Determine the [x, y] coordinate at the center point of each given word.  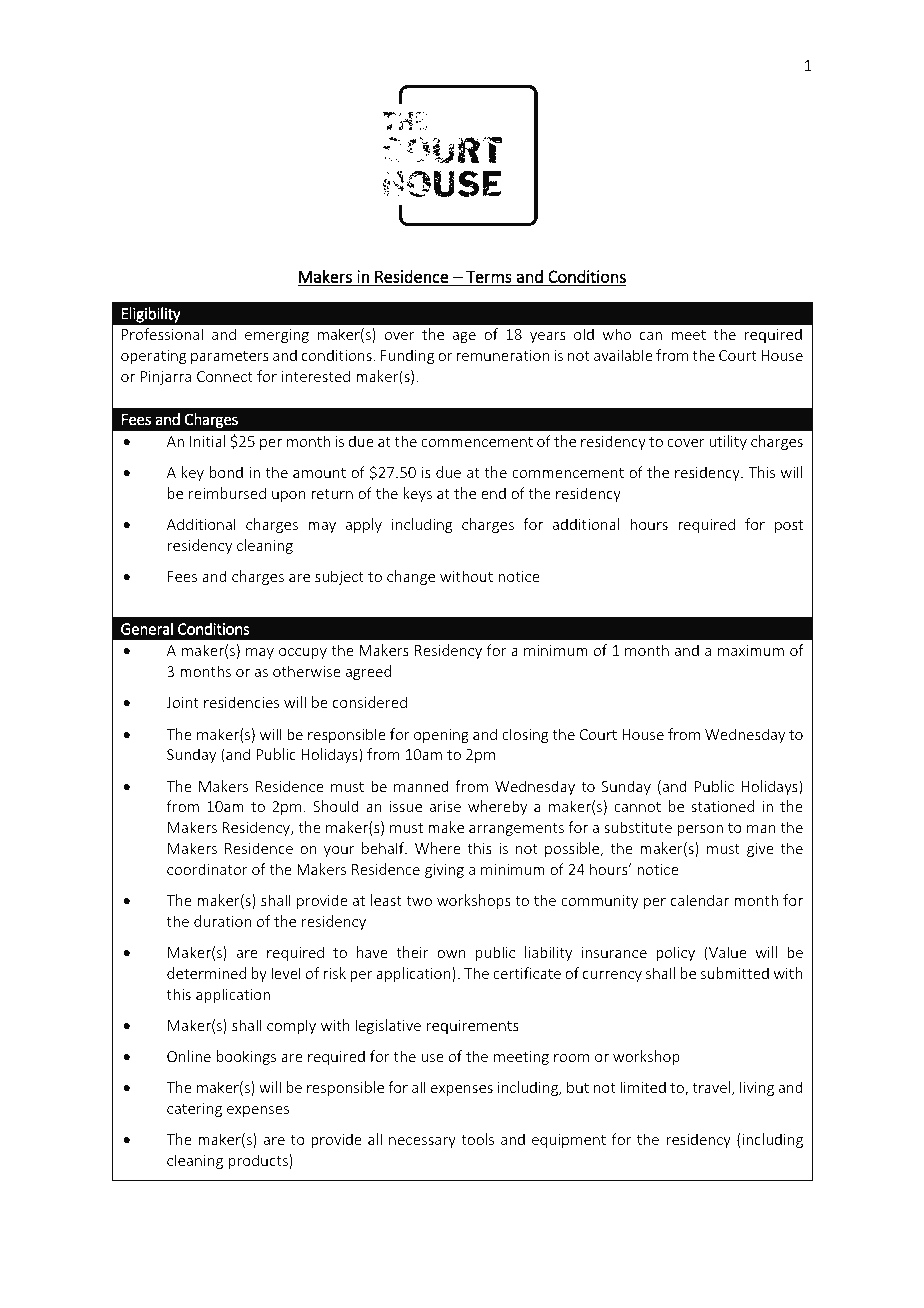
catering [194, 1110]
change [411, 577]
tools [477, 1139]
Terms [489, 276]
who [617, 334]
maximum [751, 650]
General [147, 628]
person [700, 830]
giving [444, 871]
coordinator [207, 869]
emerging [277, 336]
